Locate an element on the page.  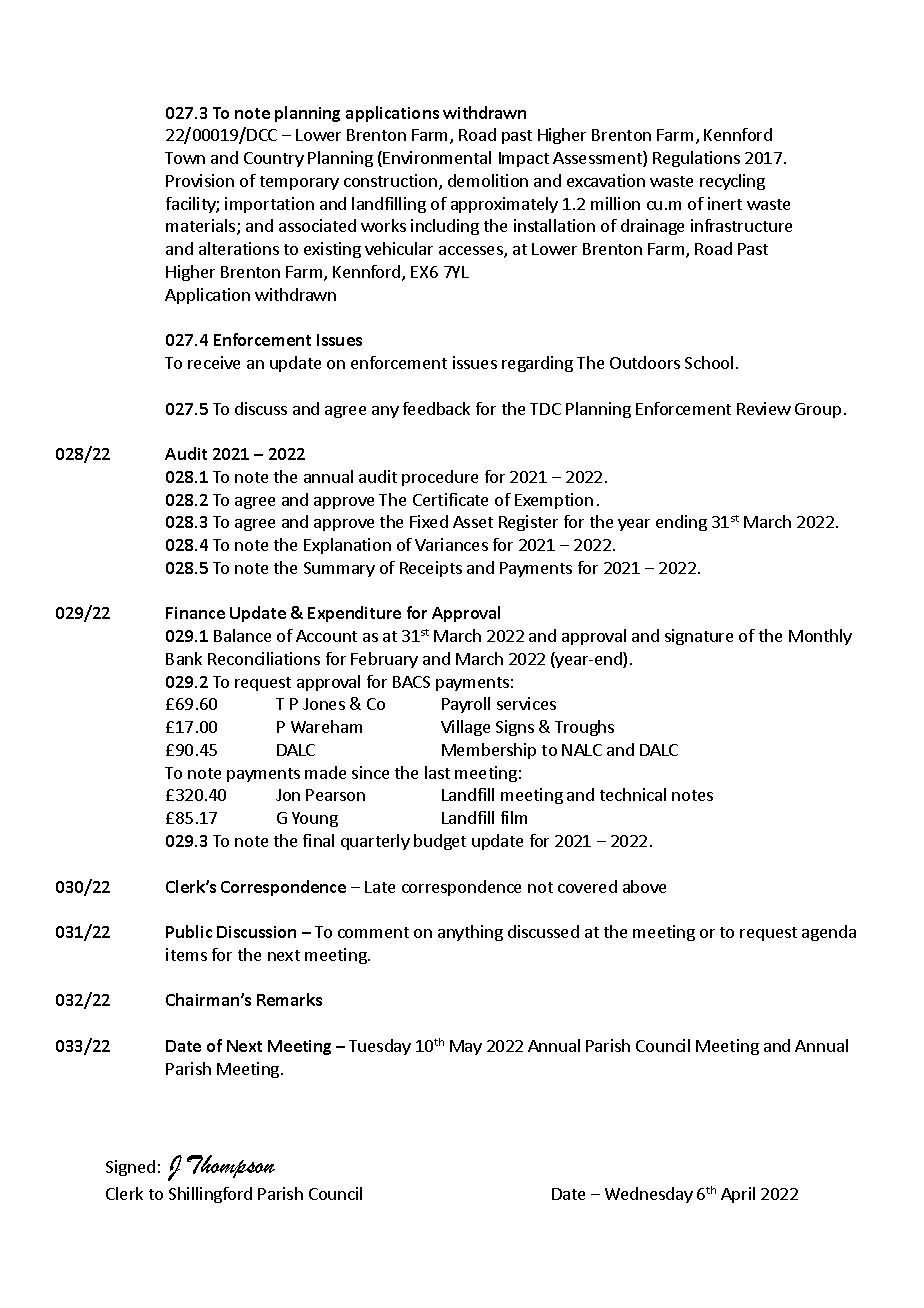
ending is located at coordinates (681, 523).
